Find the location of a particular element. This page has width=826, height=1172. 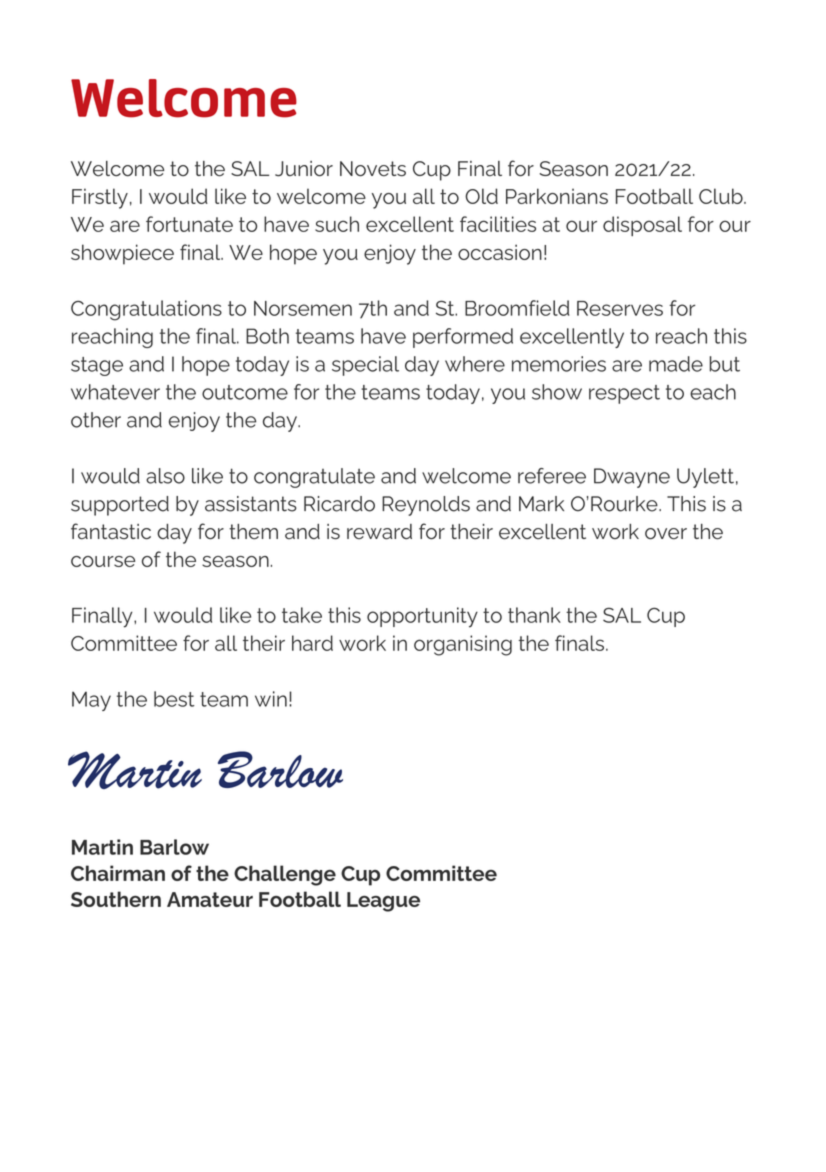

Chairman is located at coordinates (118, 873).
